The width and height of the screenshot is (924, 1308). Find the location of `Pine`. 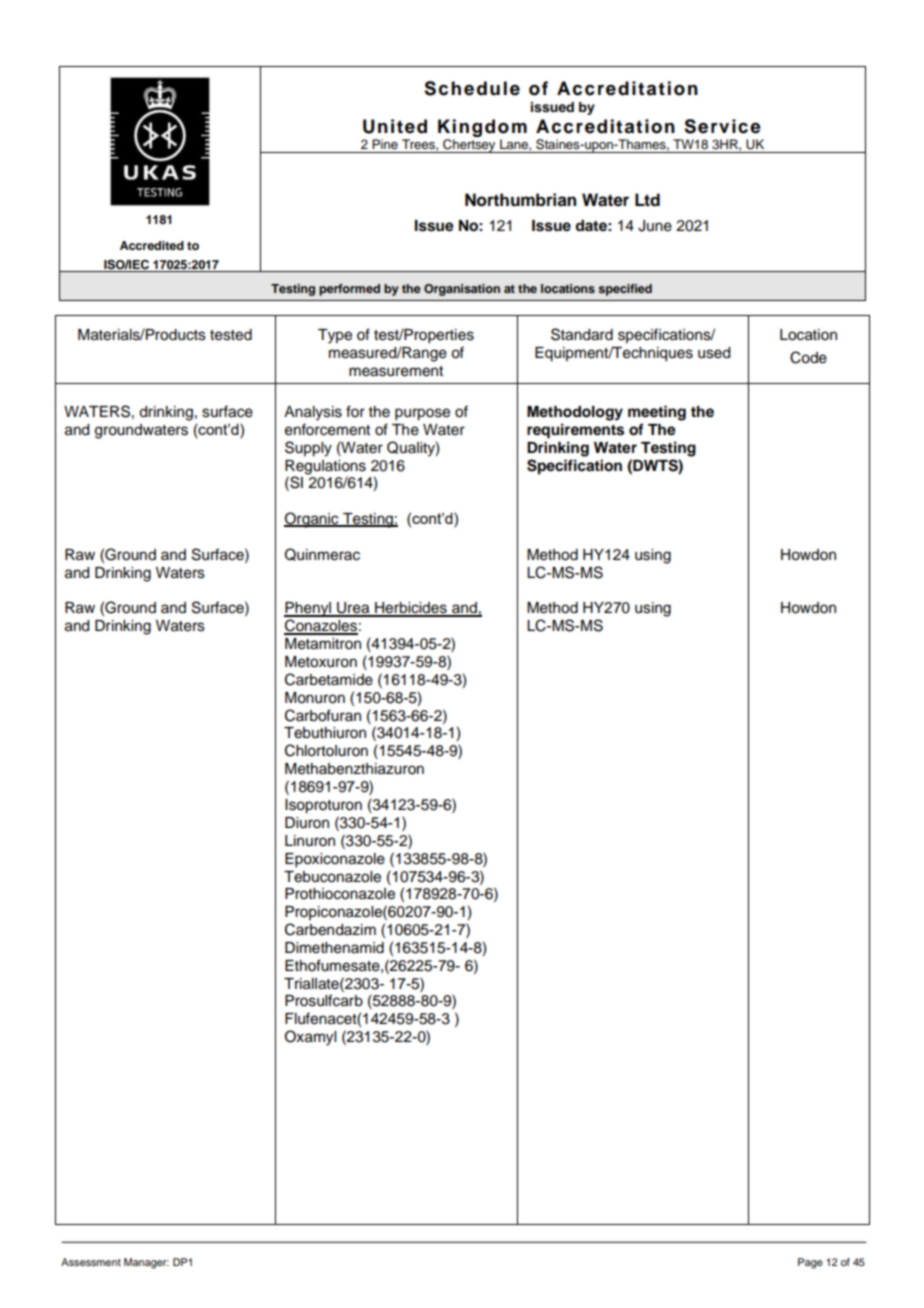

Pine is located at coordinates (385, 144).
